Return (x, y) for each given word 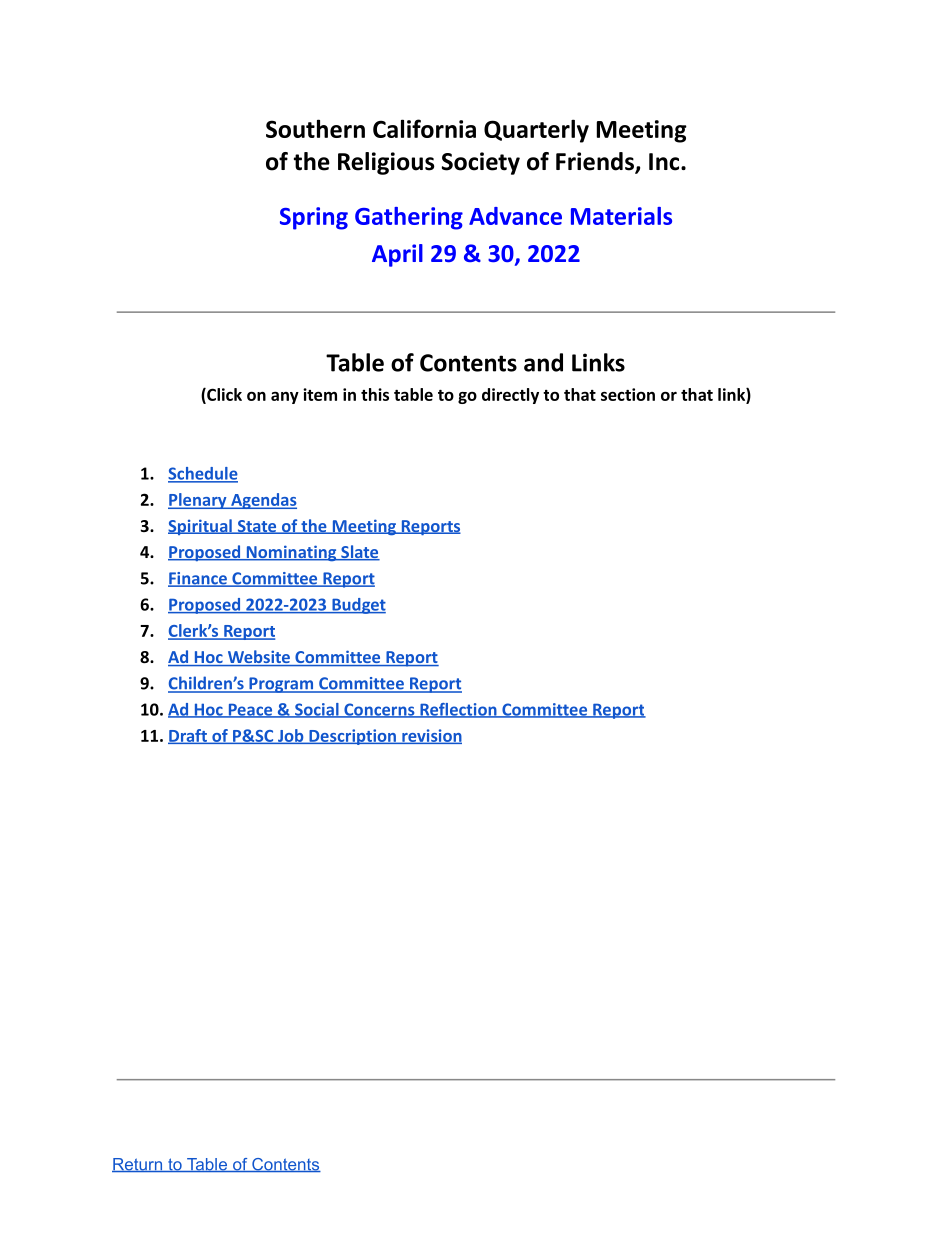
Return (138, 1165)
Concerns (379, 710)
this (375, 394)
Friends (596, 162)
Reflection (458, 710)
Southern (315, 128)
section (628, 394)
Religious (386, 163)
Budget (358, 606)
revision (431, 736)
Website (258, 658)
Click (223, 395)
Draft (188, 736)
